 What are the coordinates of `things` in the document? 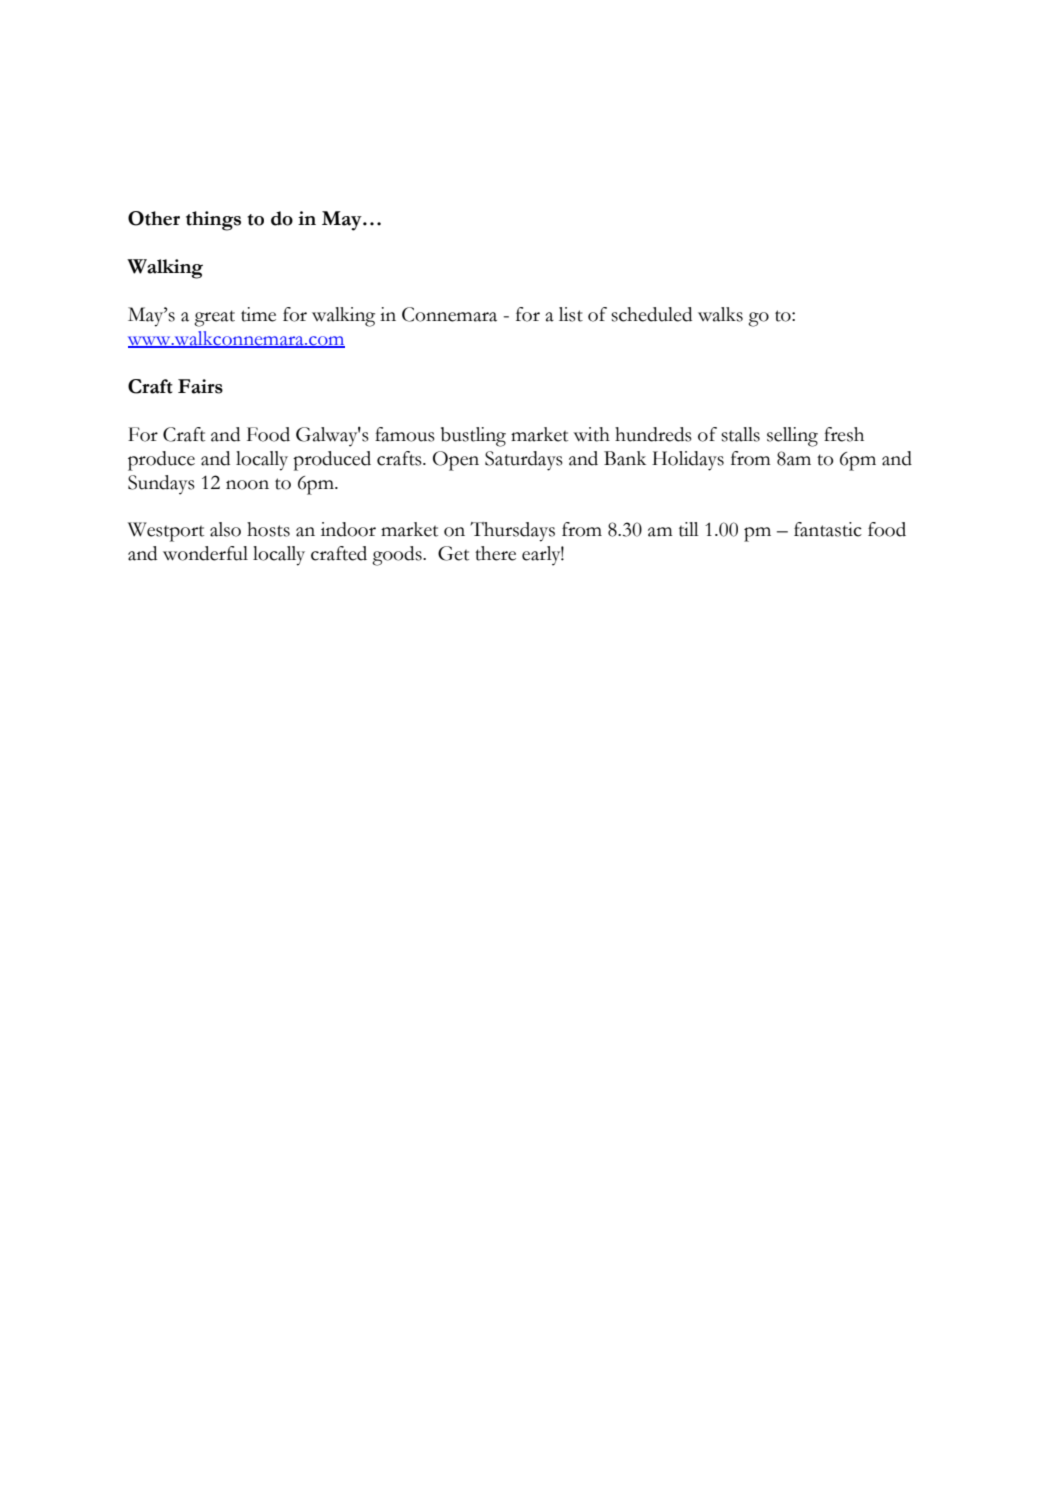 It's located at (213, 221).
